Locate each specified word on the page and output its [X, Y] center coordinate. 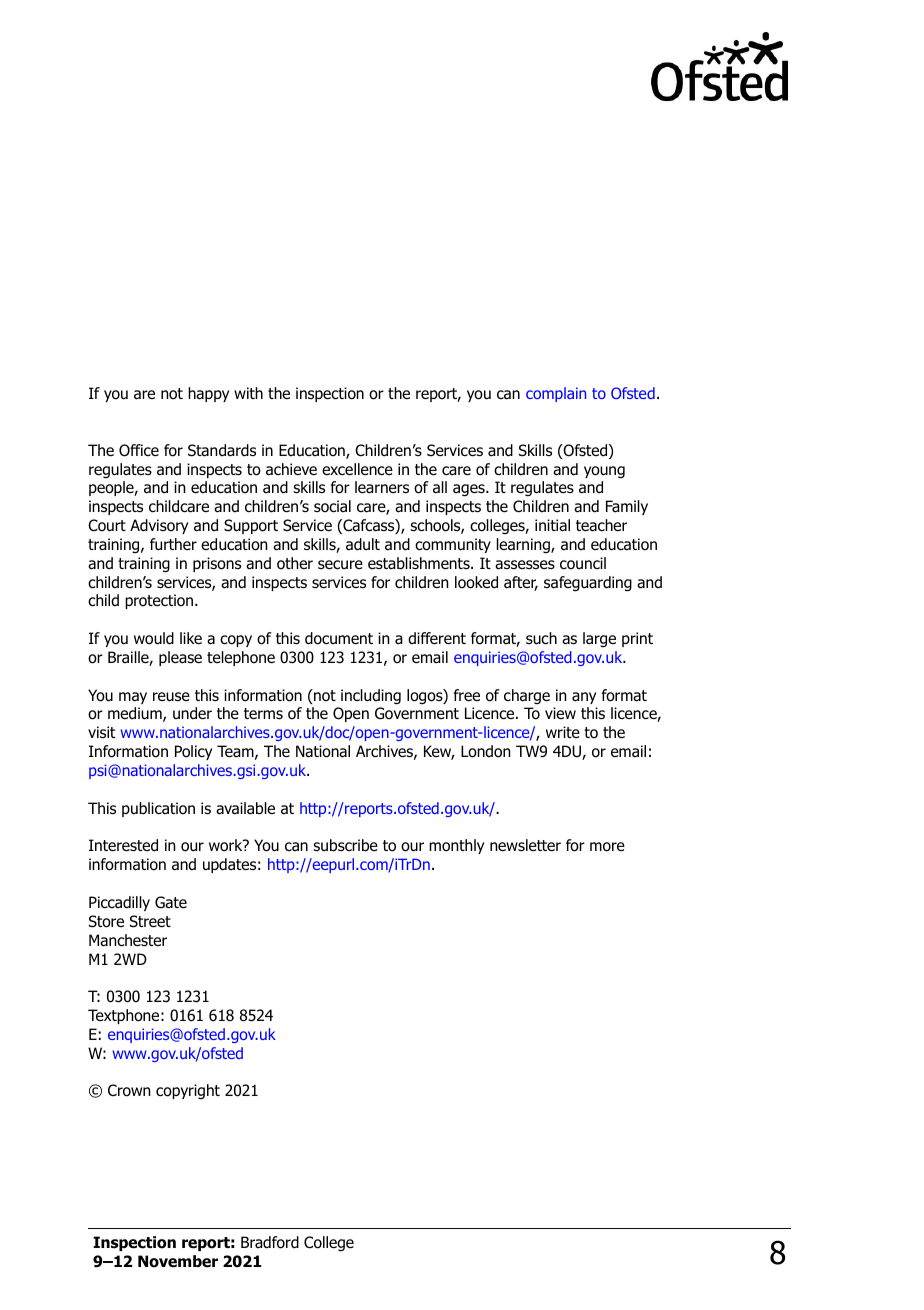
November [178, 1261]
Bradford [270, 1242]
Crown [129, 1090]
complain [556, 394]
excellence [357, 469]
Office [139, 450]
